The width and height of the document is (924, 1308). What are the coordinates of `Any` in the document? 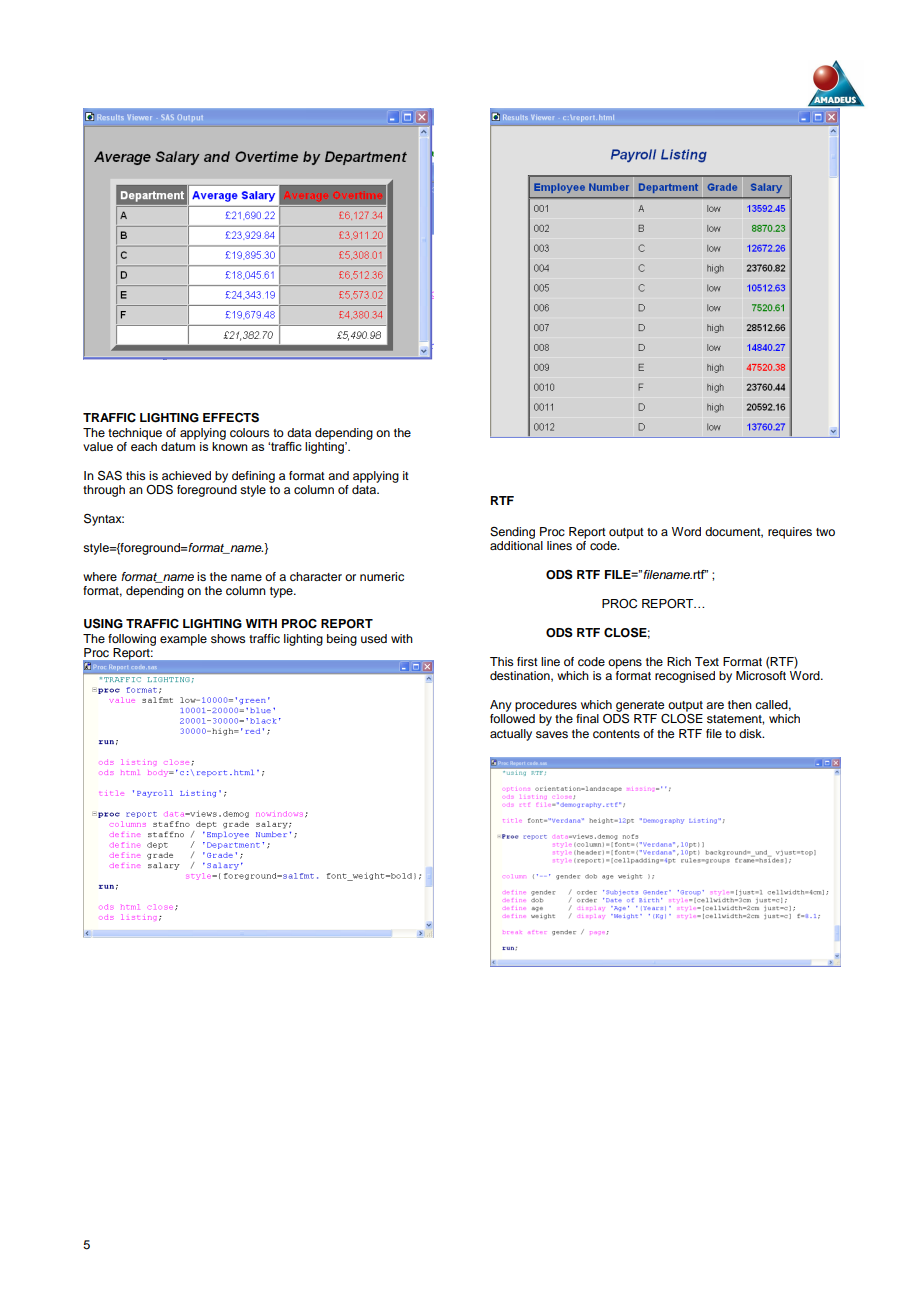 It's located at (501, 706).
